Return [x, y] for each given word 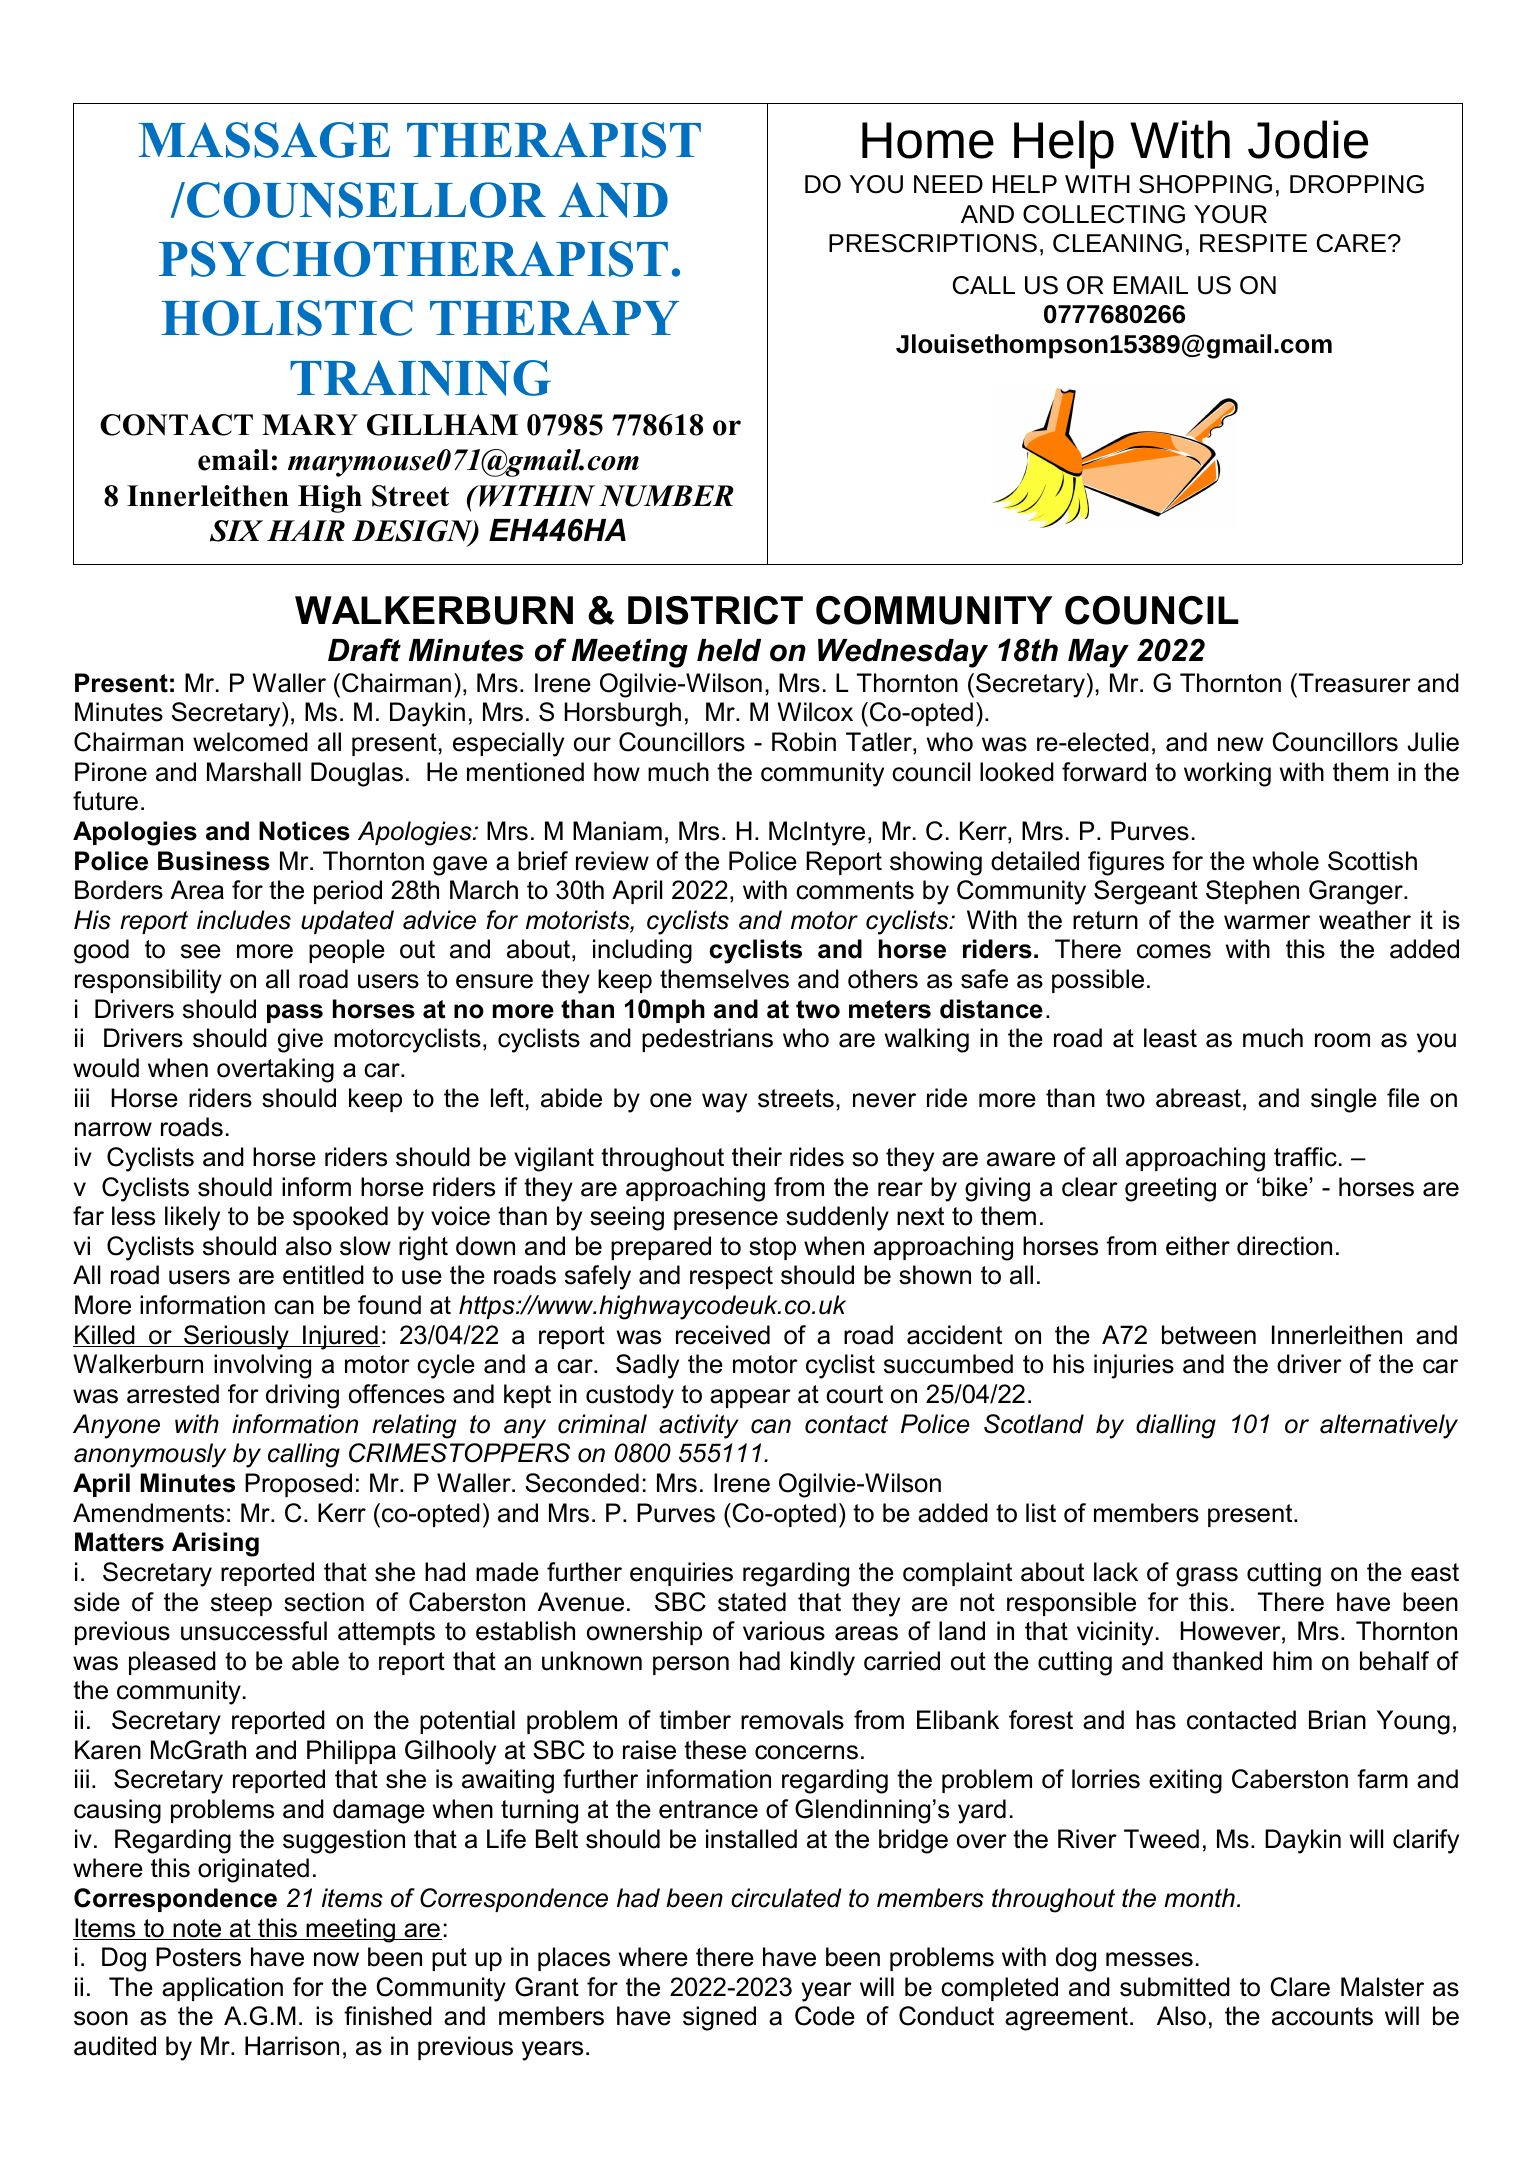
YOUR [1230, 214]
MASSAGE [264, 140]
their [757, 1157]
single [1344, 1100]
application [222, 1989]
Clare [1300, 1987]
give [300, 1040]
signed [719, 2018]
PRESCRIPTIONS [933, 243]
